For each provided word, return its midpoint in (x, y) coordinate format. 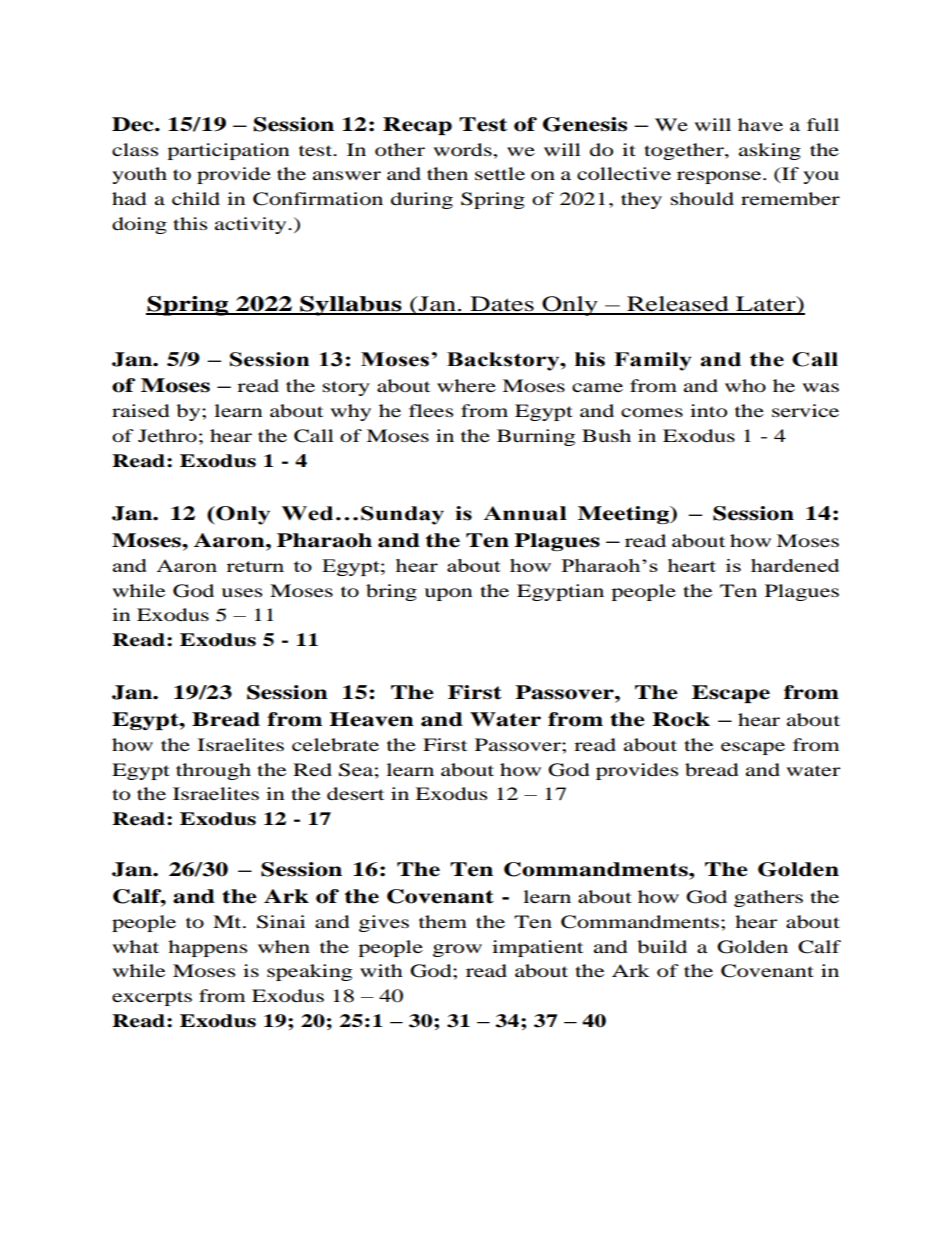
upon (448, 594)
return (255, 566)
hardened (795, 565)
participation (228, 151)
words (463, 149)
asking (770, 151)
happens (207, 948)
